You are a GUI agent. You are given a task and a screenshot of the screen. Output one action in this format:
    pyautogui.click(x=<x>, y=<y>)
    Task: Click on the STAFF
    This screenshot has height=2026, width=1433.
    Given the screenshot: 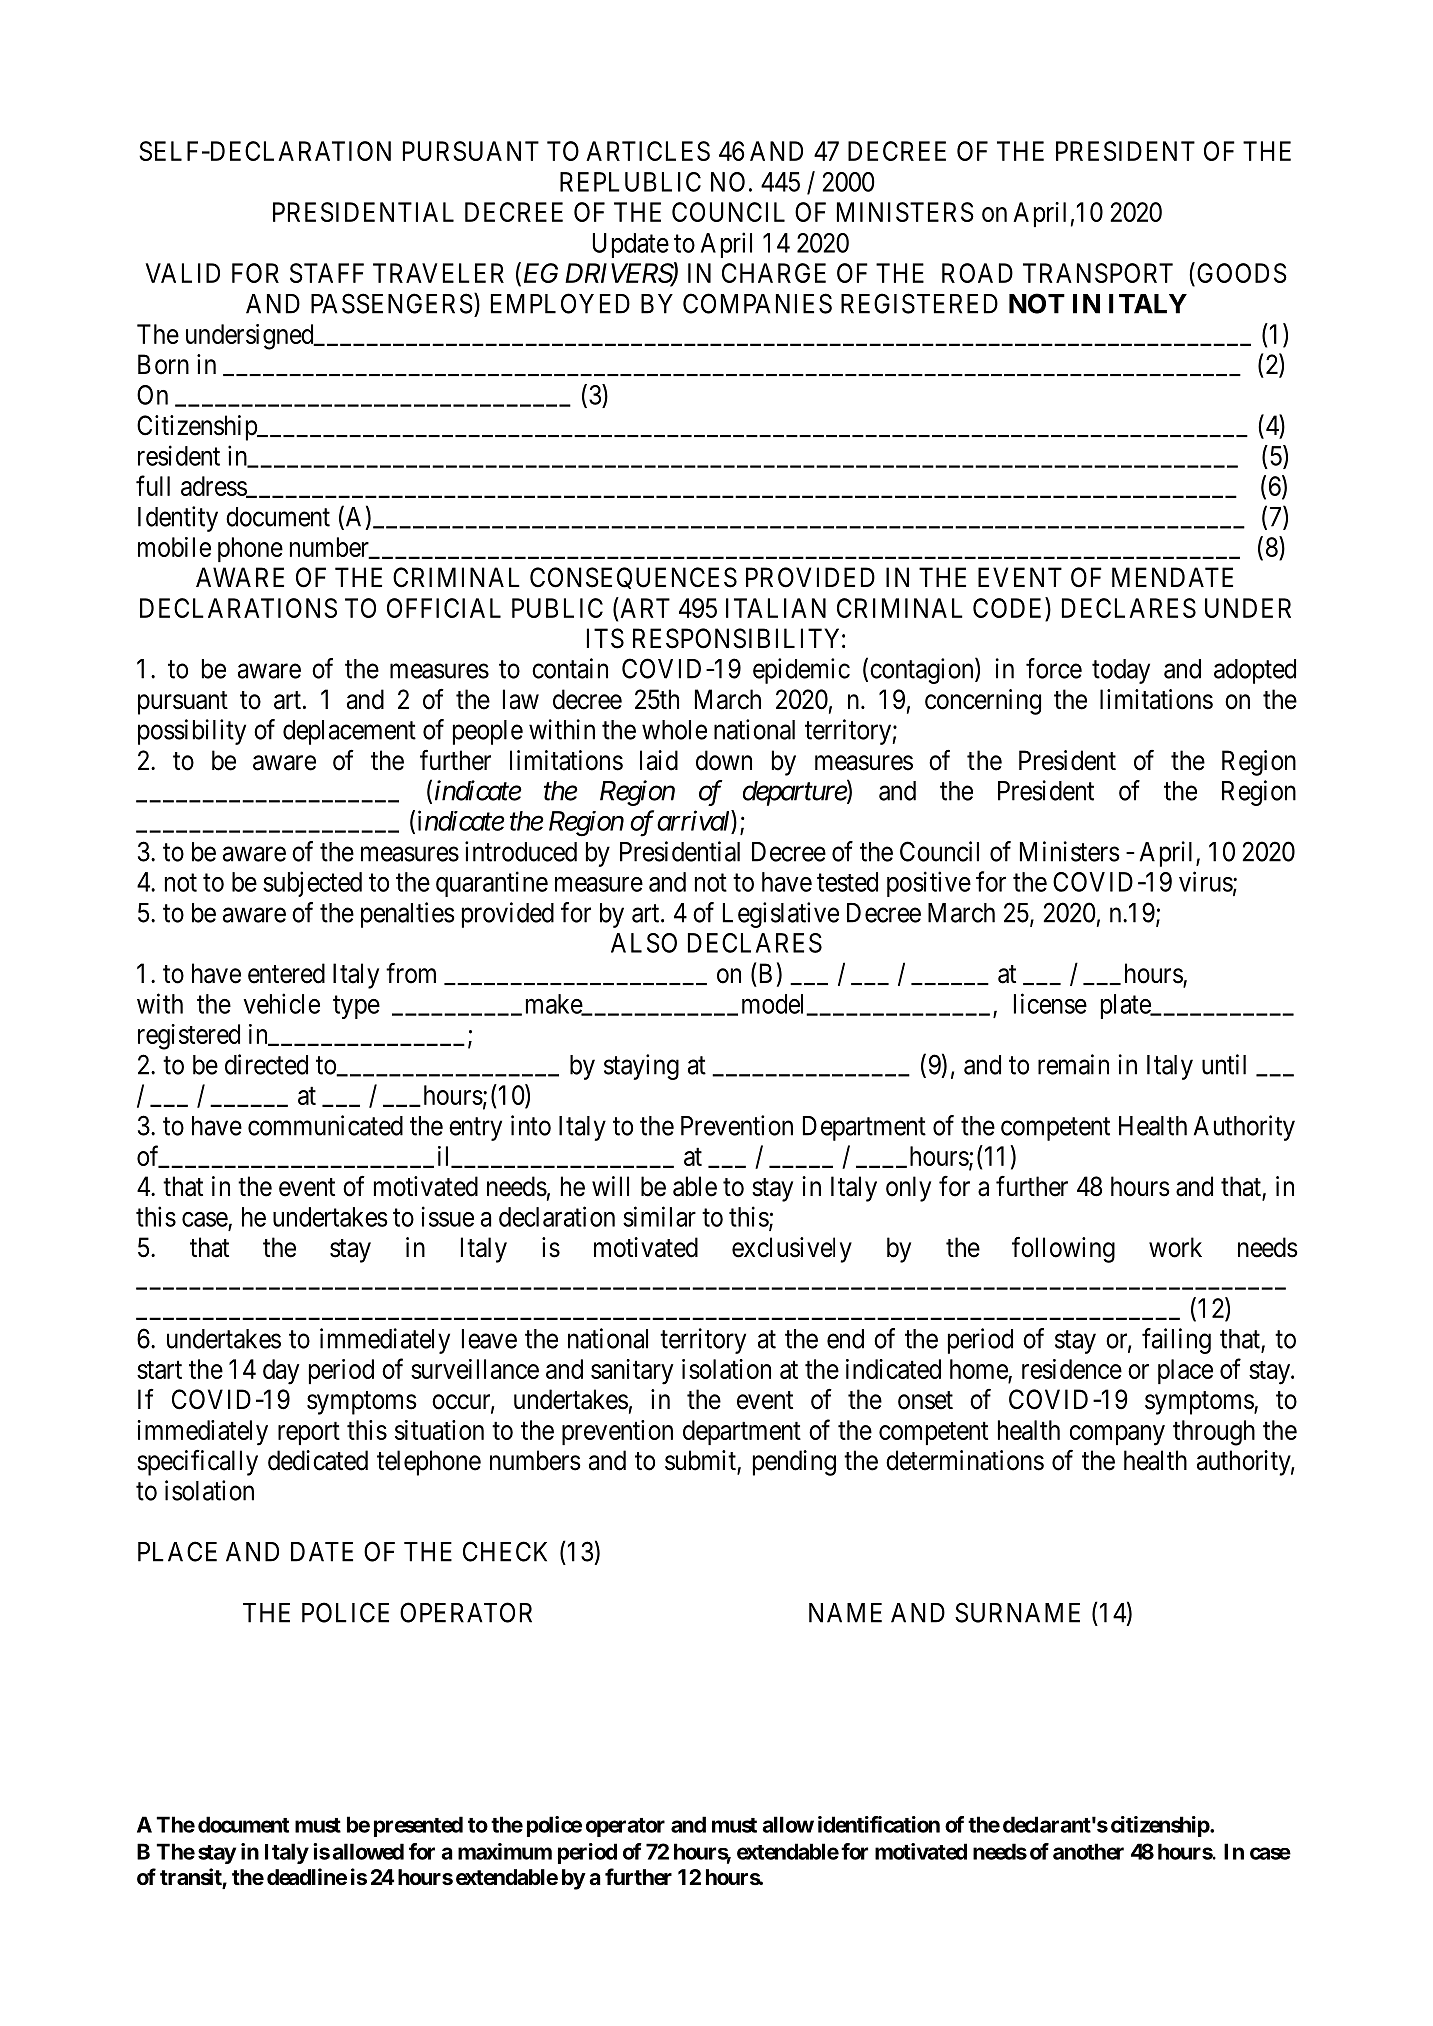 What is the action you would take?
    pyautogui.click(x=327, y=273)
